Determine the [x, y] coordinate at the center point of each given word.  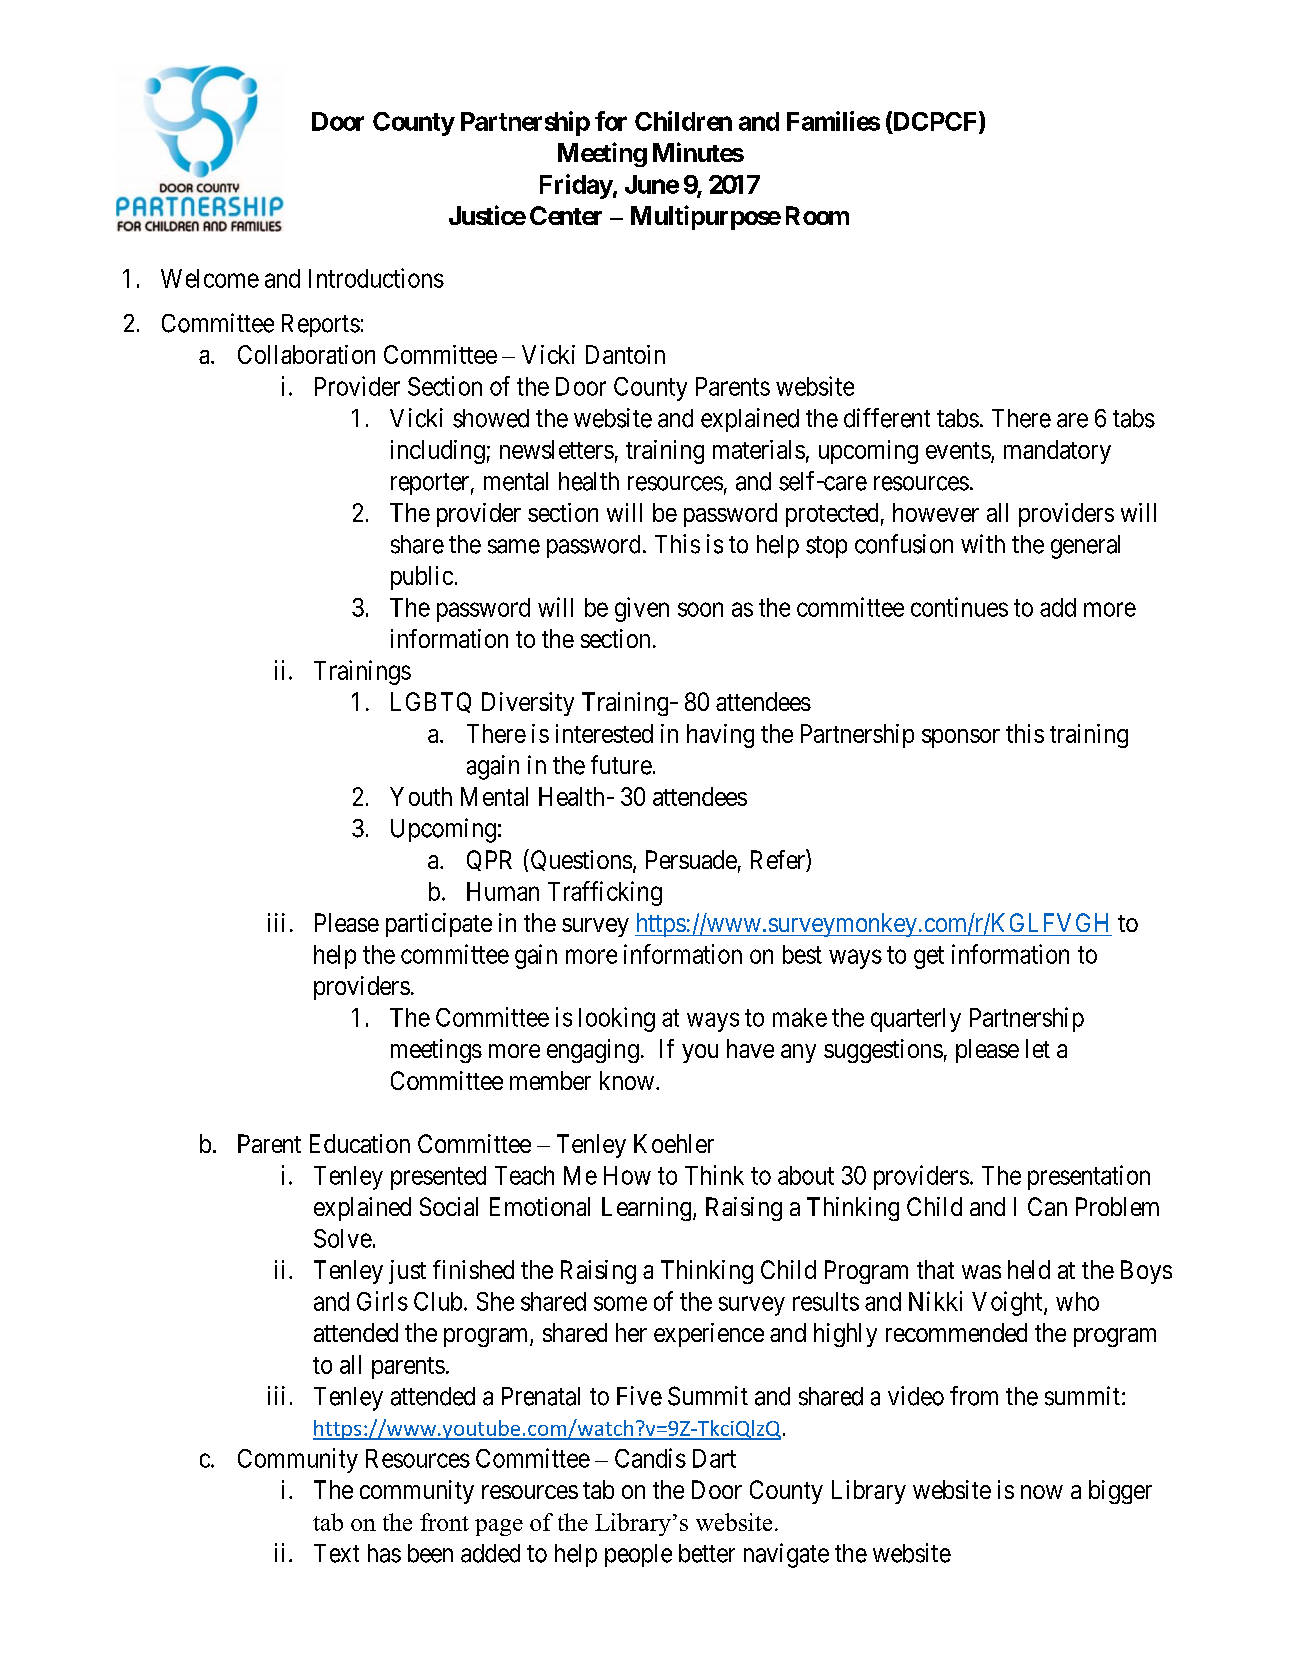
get [929, 957]
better [707, 1553]
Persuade [691, 859]
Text [336, 1553]
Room [817, 215]
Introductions [376, 278]
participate [439, 925]
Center [566, 215]
